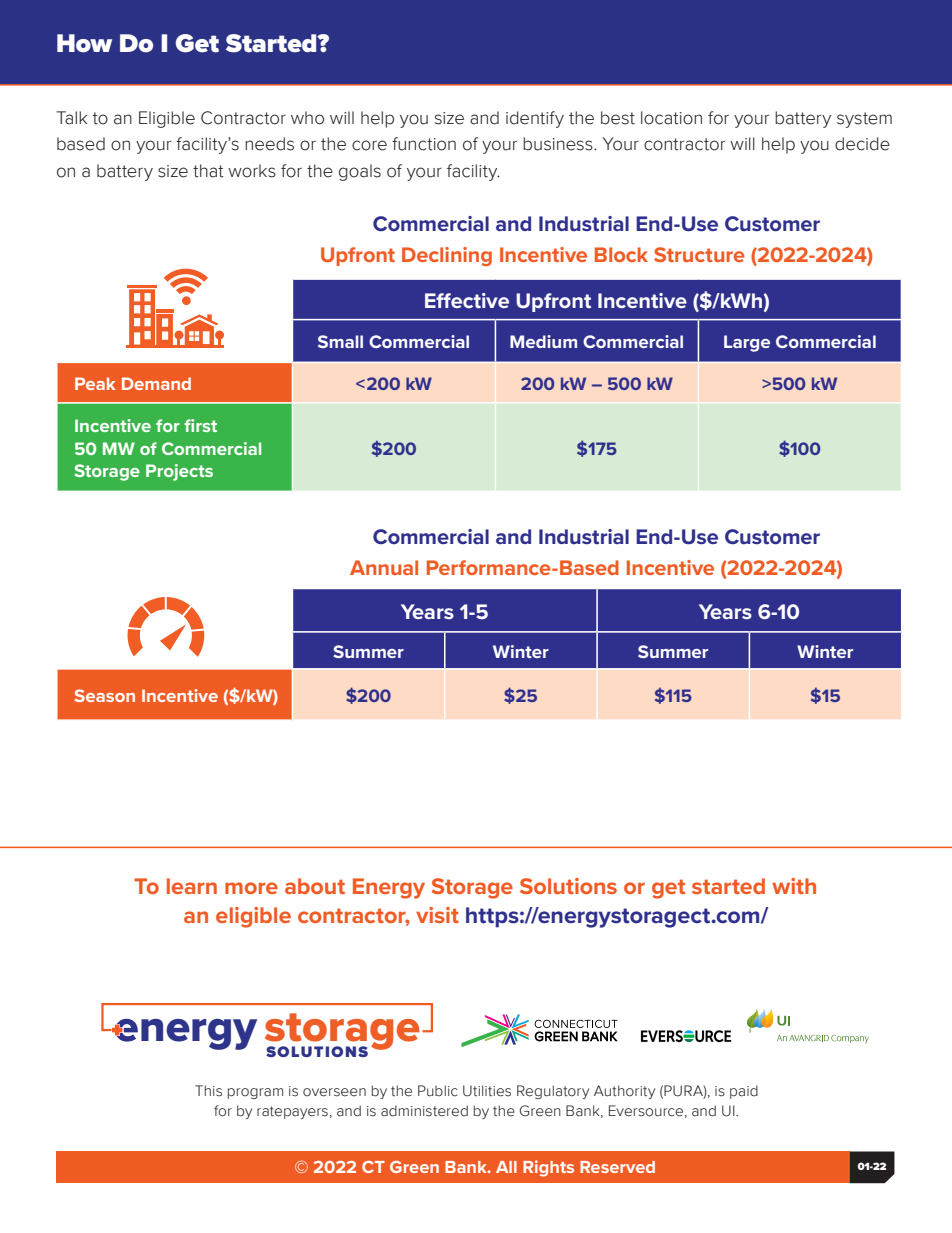  What do you see at coordinates (179, 472) in the page?
I see `Projects` at bounding box center [179, 472].
